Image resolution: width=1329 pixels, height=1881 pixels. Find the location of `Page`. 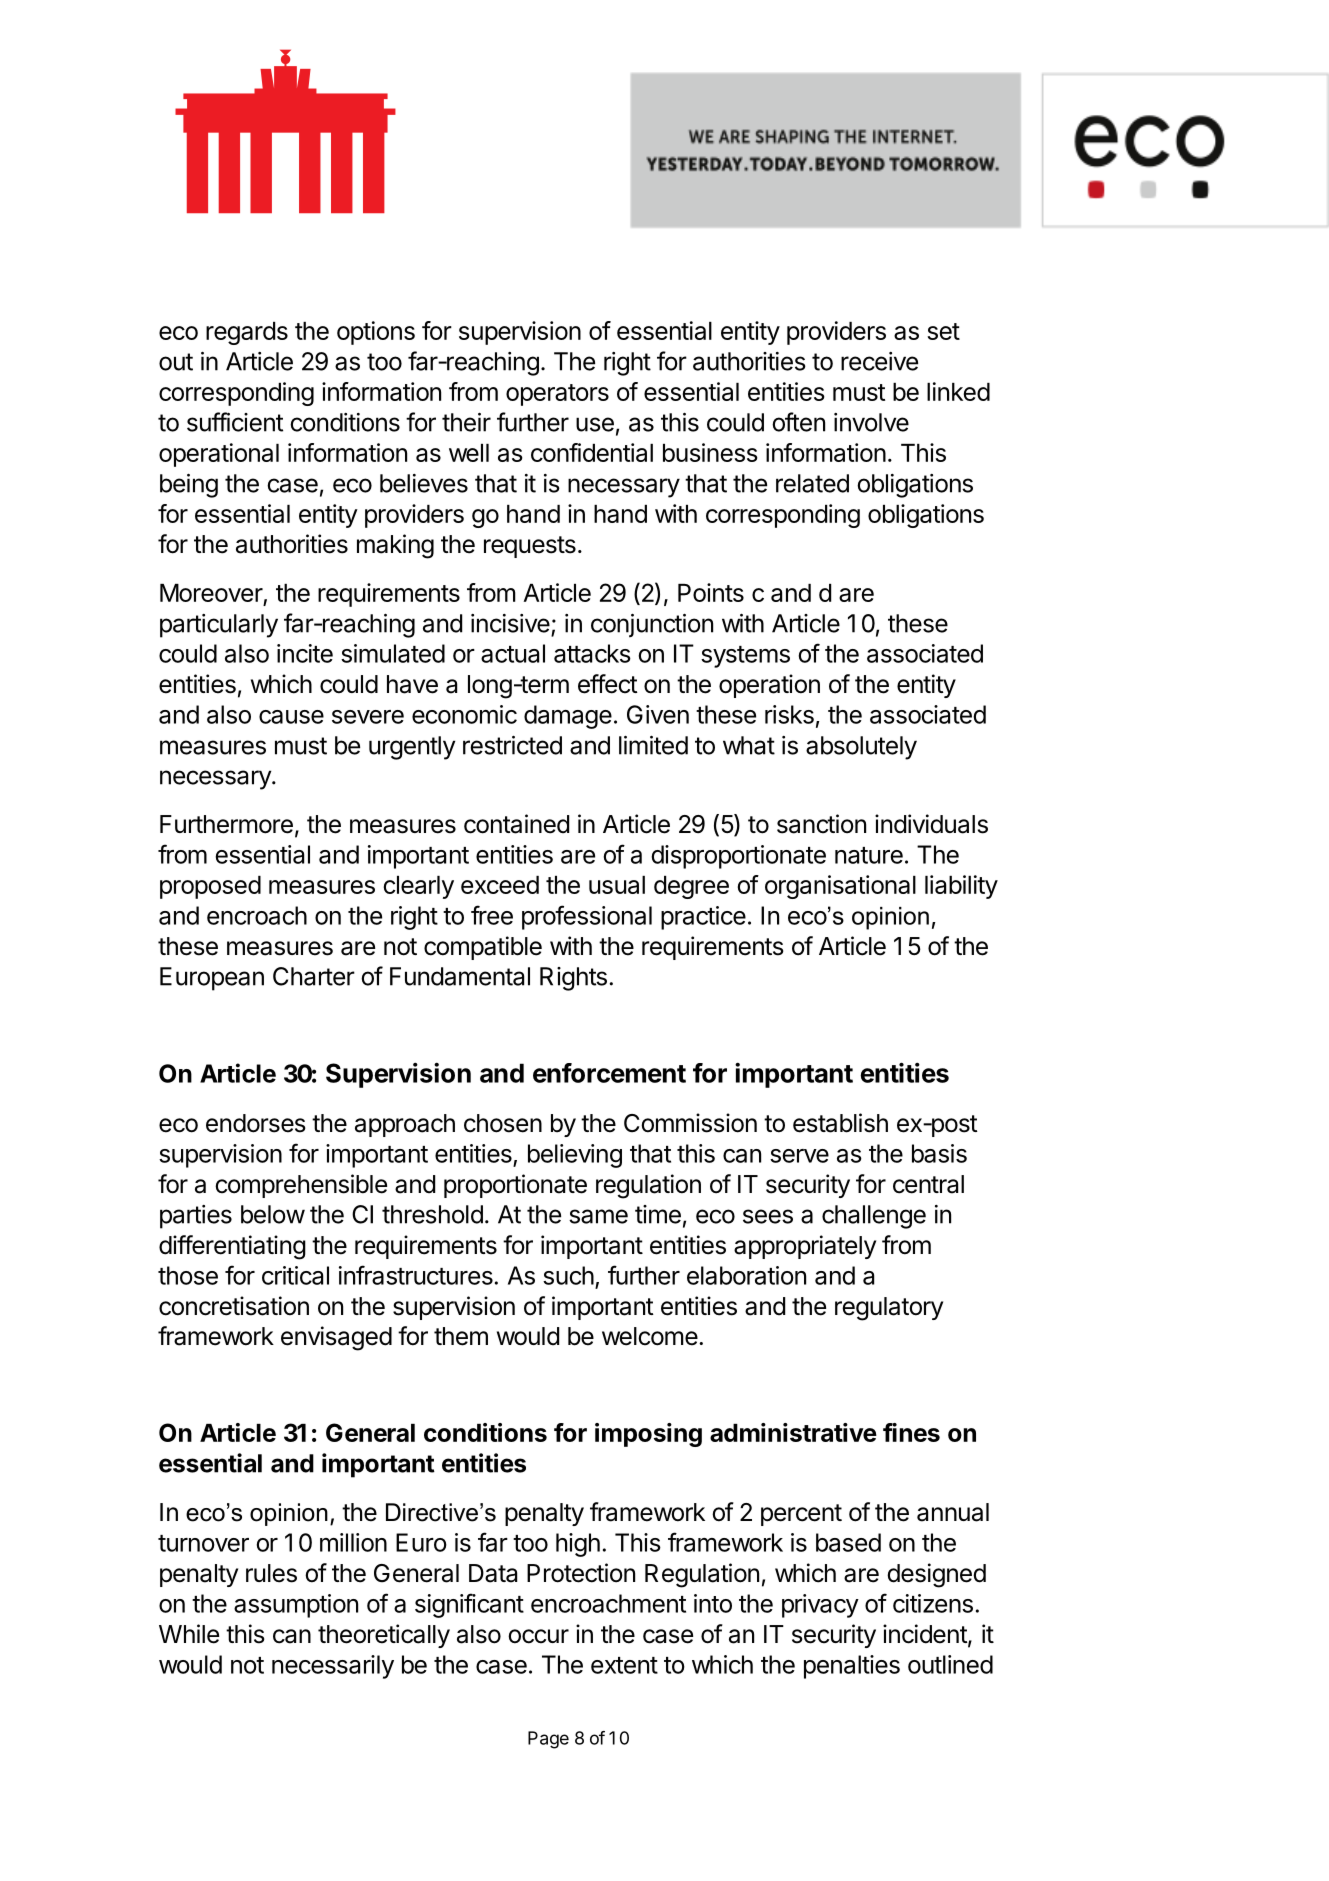

Page is located at coordinates (548, 1740).
